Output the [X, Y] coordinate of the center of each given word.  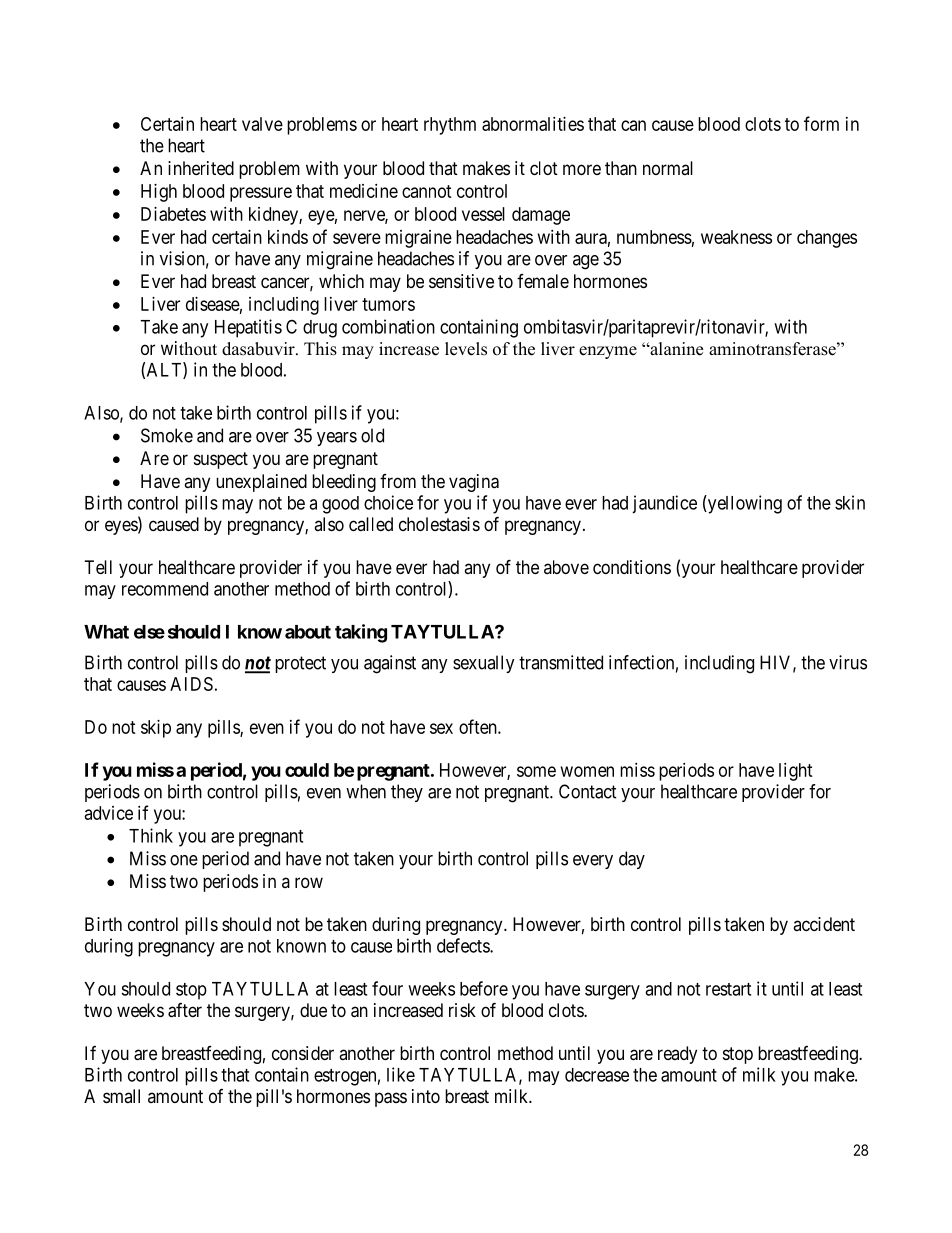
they [407, 793]
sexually [484, 664]
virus [848, 662]
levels [466, 349]
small [121, 1096]
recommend [165, 589]
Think [151, 835]
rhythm [450, 126]
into [426, 1096]
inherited [201, 168]
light [796, 772]
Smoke [167, 435]
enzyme [608, 352]
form [821, 123]
